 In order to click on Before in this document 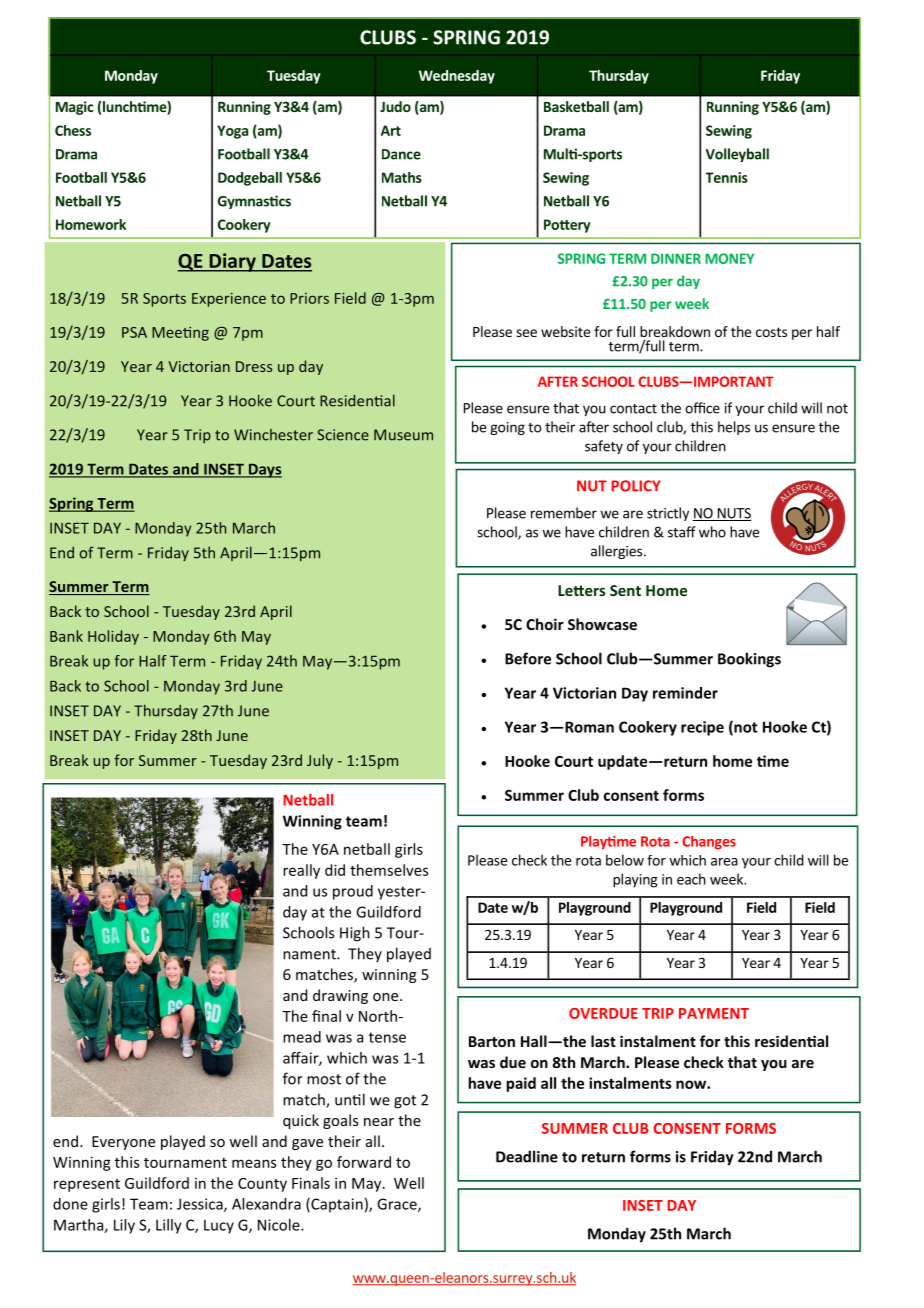, I will do `click(528, 658)`.
